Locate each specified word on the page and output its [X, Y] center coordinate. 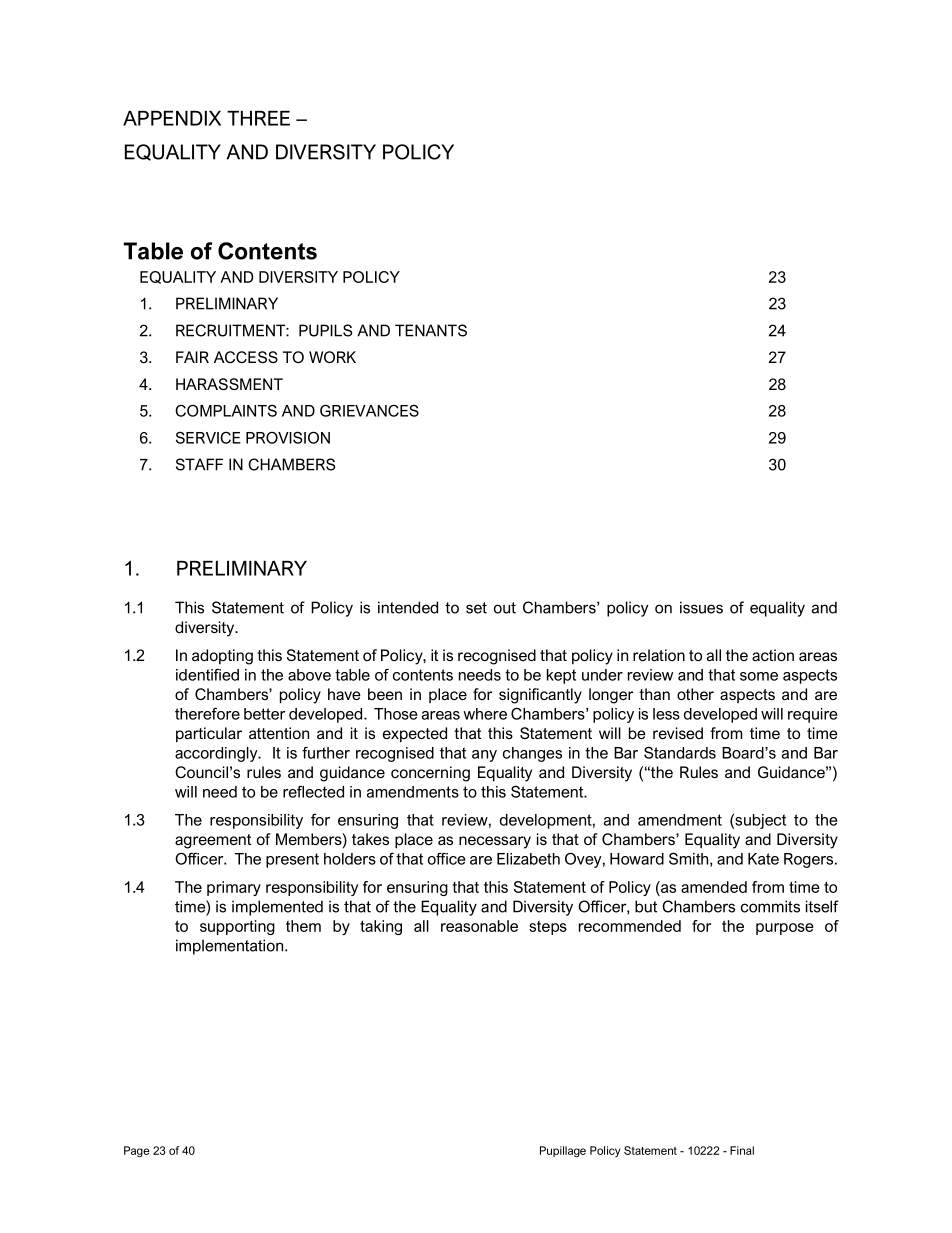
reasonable [479, 926]
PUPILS [325, 330]
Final [742, 1150]
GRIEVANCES [369, 410]
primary [234, 888]
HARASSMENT [229, 384]
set [476, 608]
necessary [495, 842]
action [773, 655]
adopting [222, 657]
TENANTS [431, 330]
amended [714, 887]
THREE [258, 118]
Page [137, 1151]
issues [701, 607]
